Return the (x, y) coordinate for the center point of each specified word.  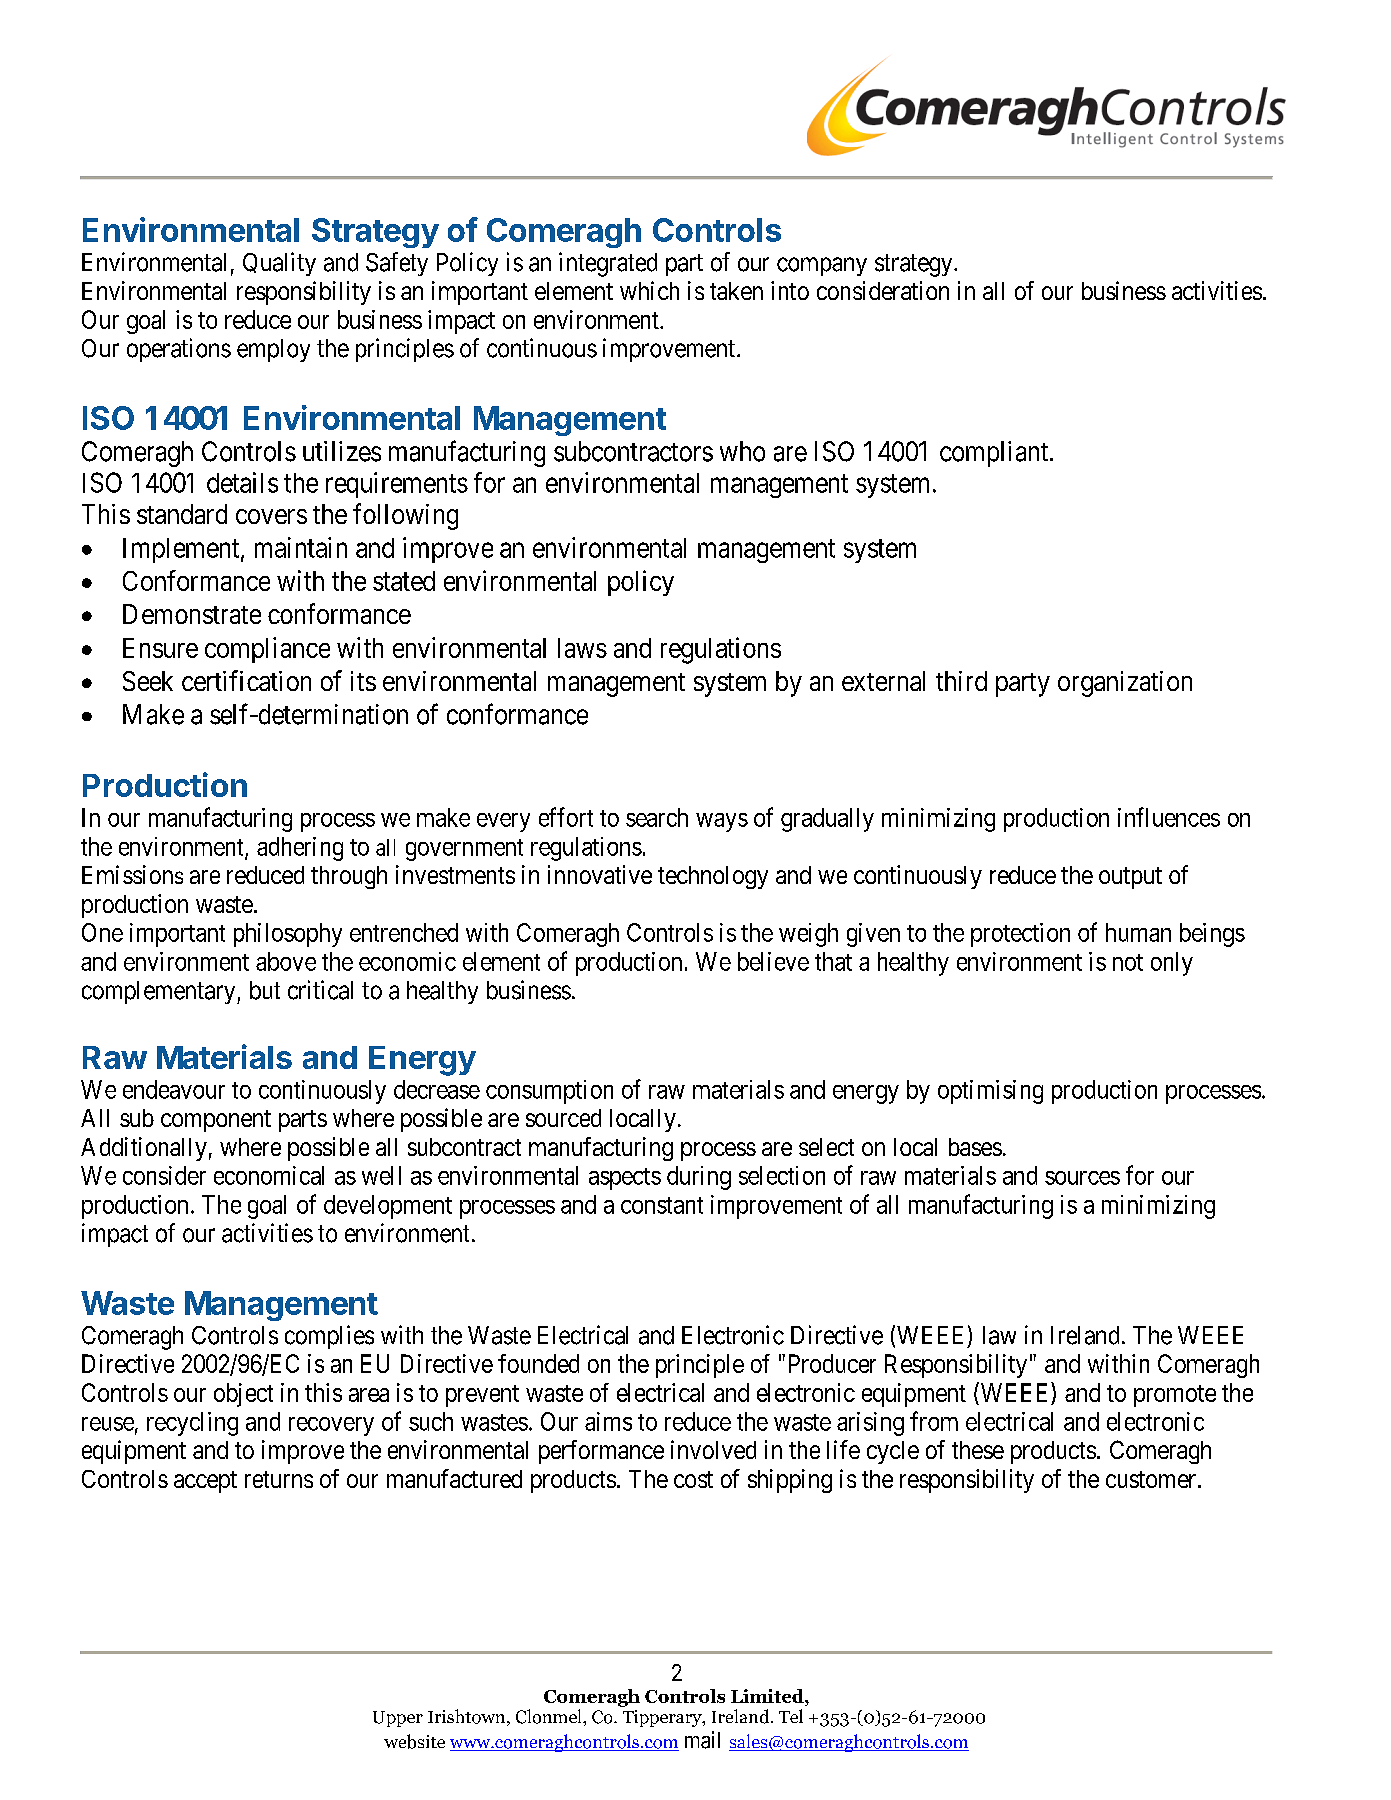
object (243, 1395)
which (649, 290)
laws (582, 648)
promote (1175, 1396)
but (265, 990)
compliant (995, 454)
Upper (398, 1719)
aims (608, 1421)
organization (1125, 684)
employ (273, 350)
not (1128, 962)
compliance (267, 650)
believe (773, 961)
